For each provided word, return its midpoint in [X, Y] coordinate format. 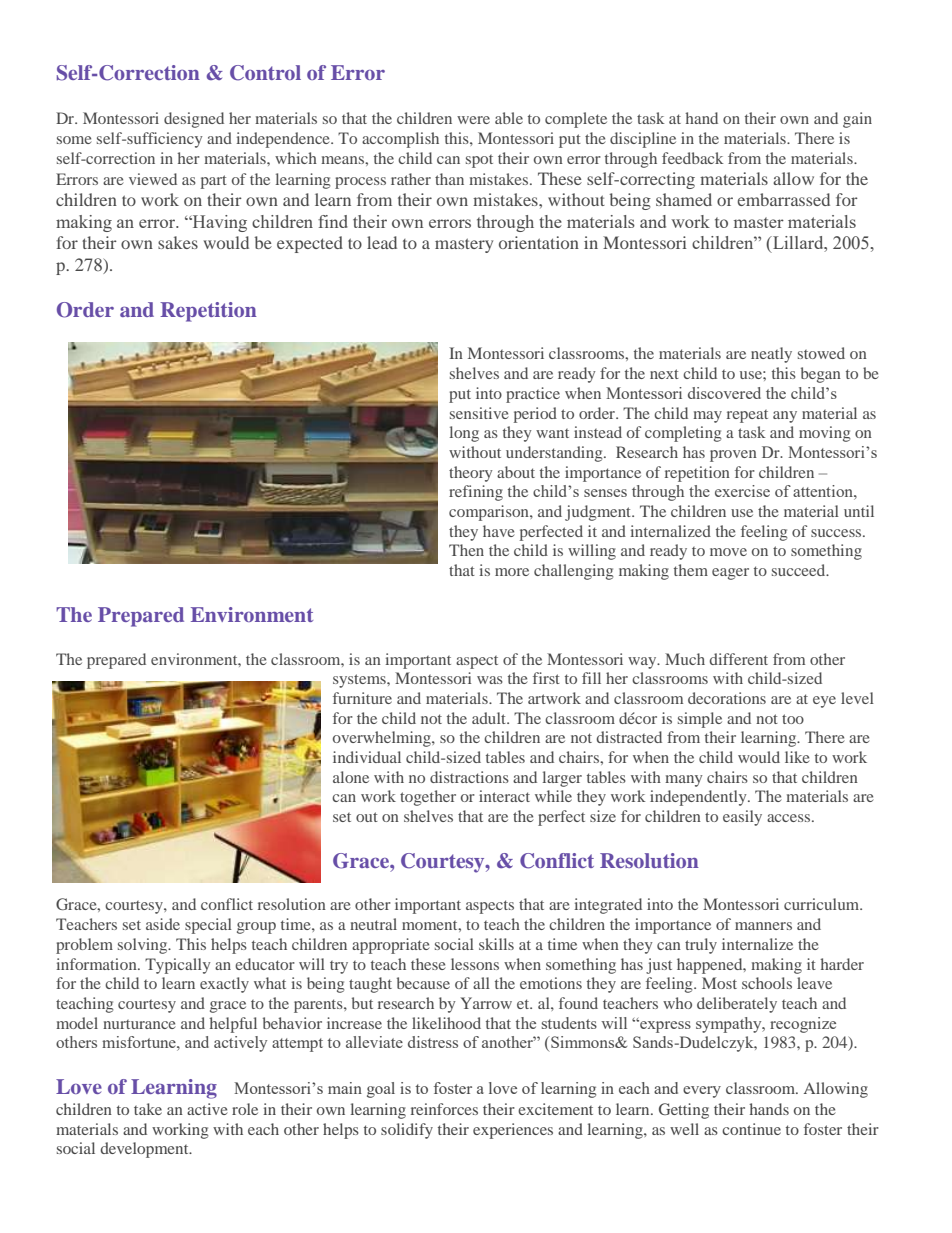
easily [742, 818]
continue [751, 1129]
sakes [178, 242]
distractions [469, 777]
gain [857, 120]
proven [733, 456]
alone [351, 777]
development [145, 1150]
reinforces [444, 1109]
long [464, 434]
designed [194, 120]
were [473, 120]
